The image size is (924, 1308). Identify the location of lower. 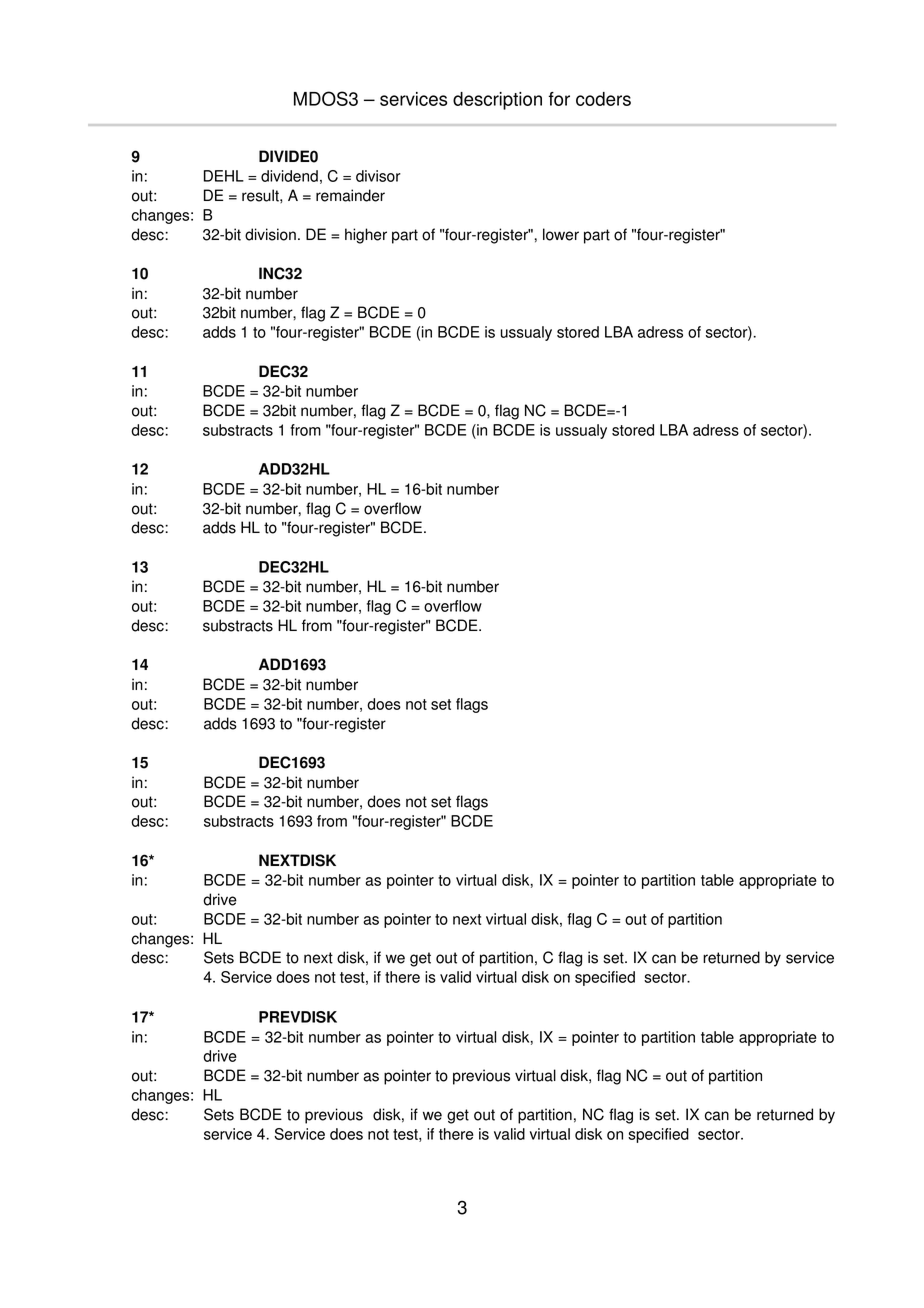
(561, 234).
